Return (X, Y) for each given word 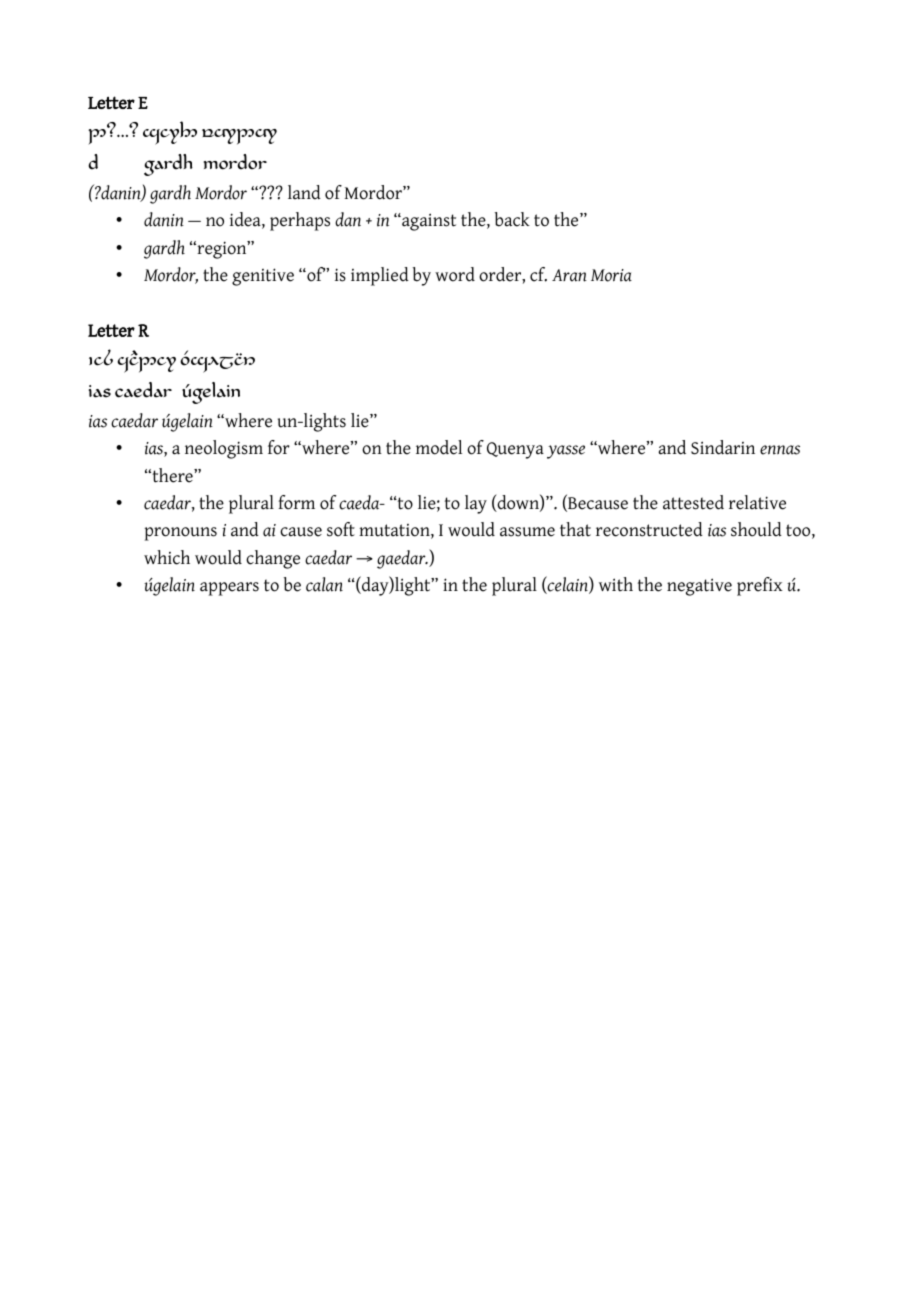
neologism (224, 449)
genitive (263, 277)
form (296, 502)
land (304, 192)
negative (699, 587)
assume (527, 532)
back (512, 219)
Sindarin (723, 447)
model (439, 447)
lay (476, 504)
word (455, 274)
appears (229, 589)
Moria (611, 275)
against (428, 222)
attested (693, 502)
